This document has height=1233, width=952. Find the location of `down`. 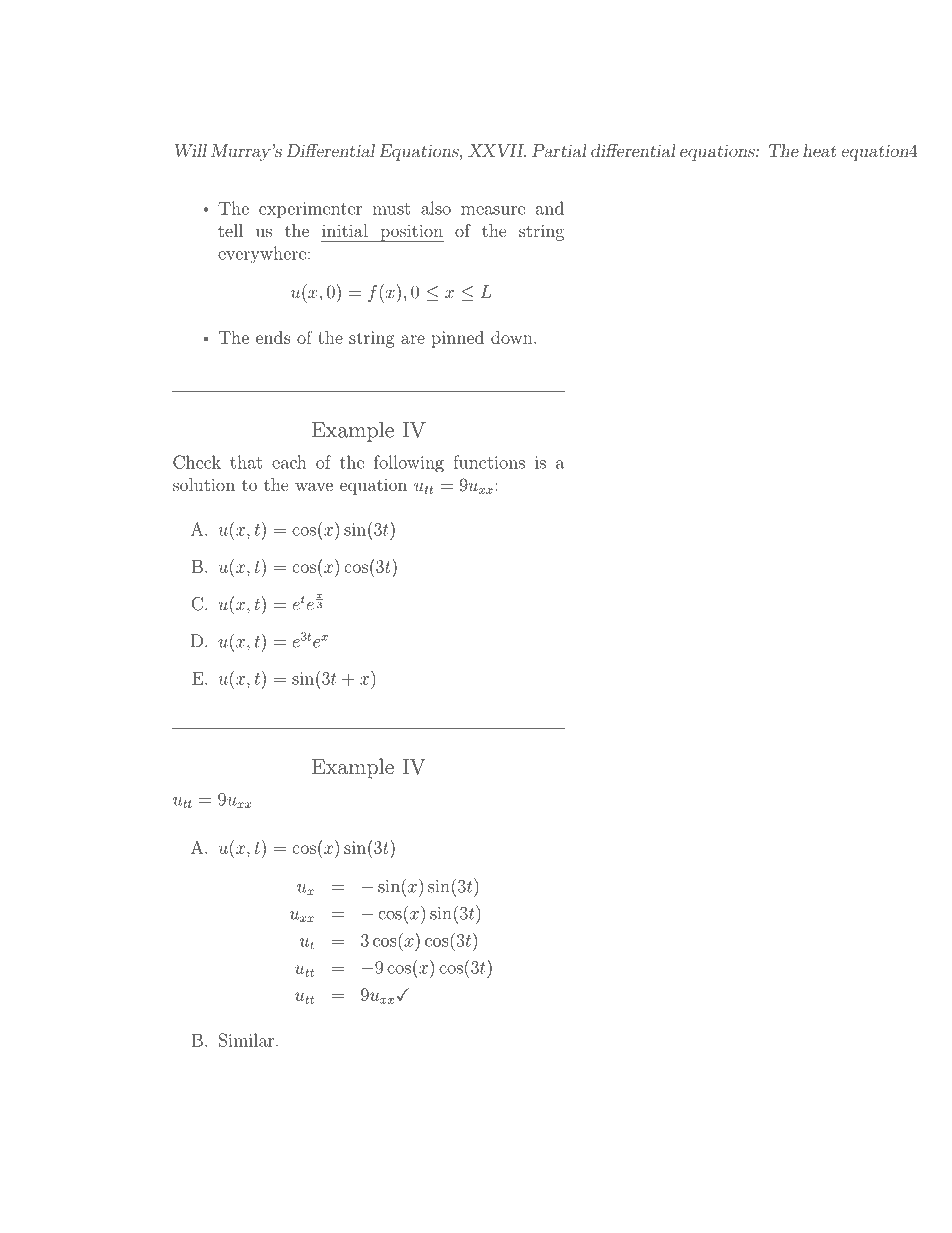

down is located at coordinates (513, 337).
